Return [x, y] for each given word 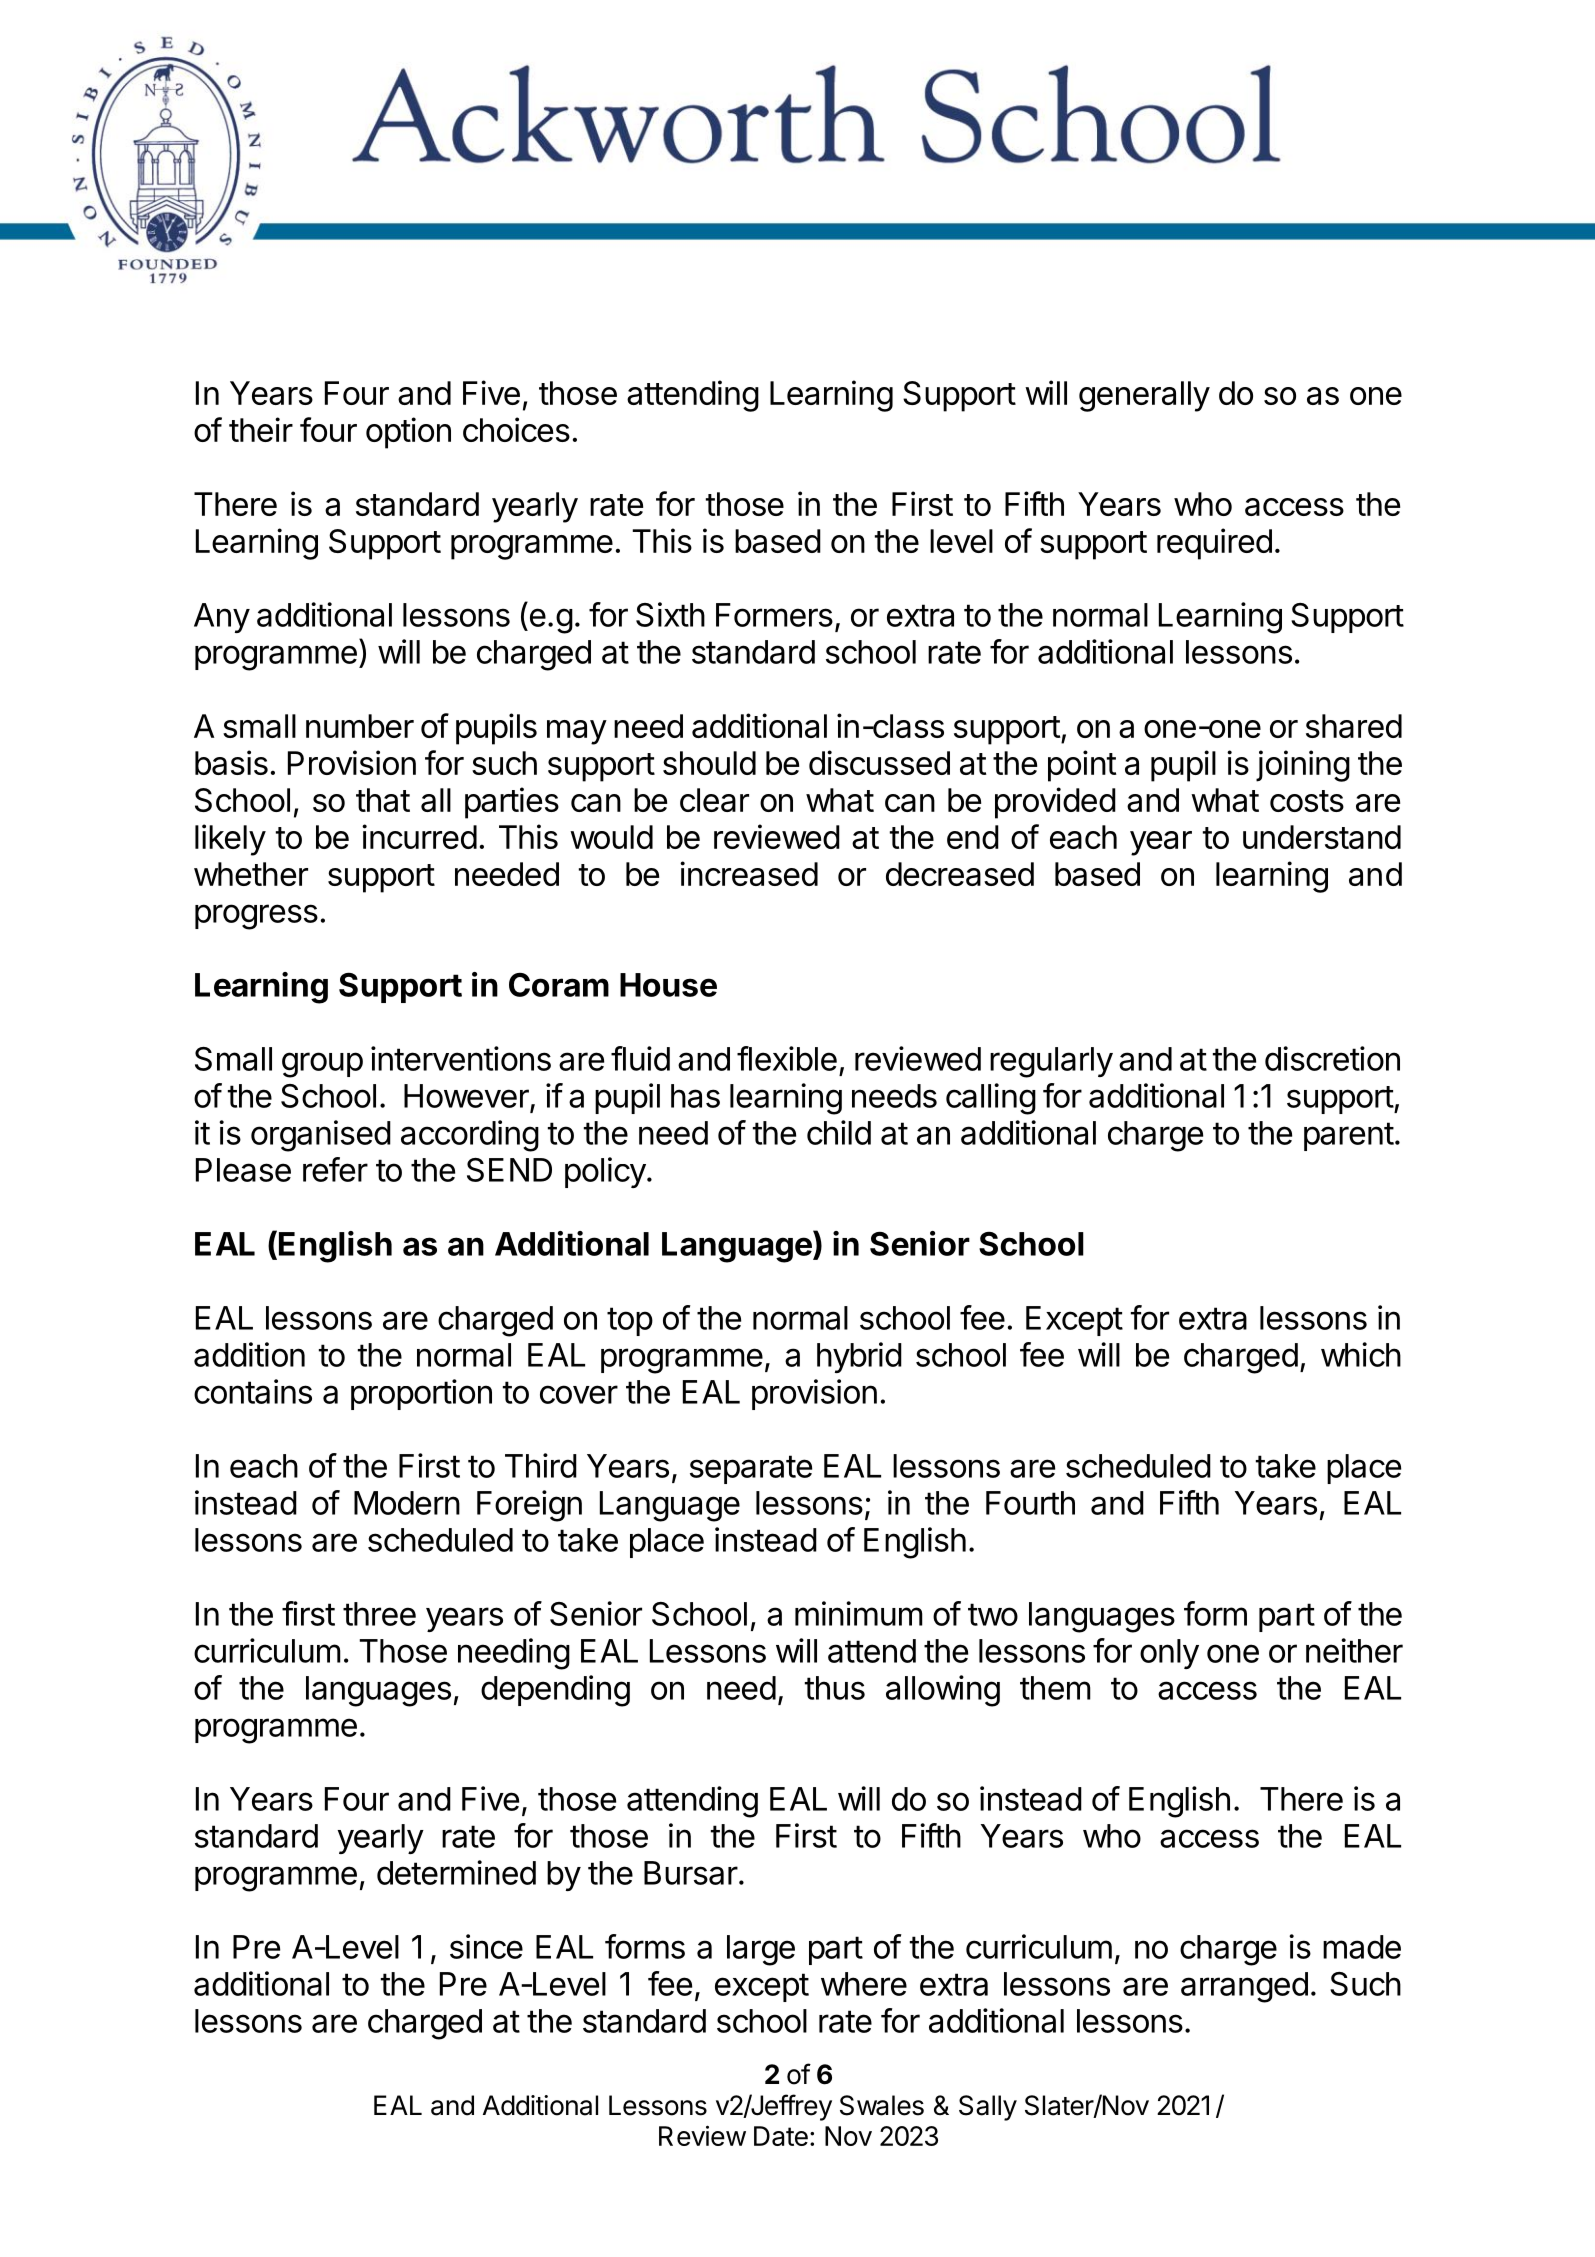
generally [1144, 396]
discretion [1332, 1058]
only [1169, 1654]
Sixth [670, 614]
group [322, 1065]
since [486, 1946]
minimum [859, 1613]
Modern [407, 1503]
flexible [787, 1058]
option [408, 433]
